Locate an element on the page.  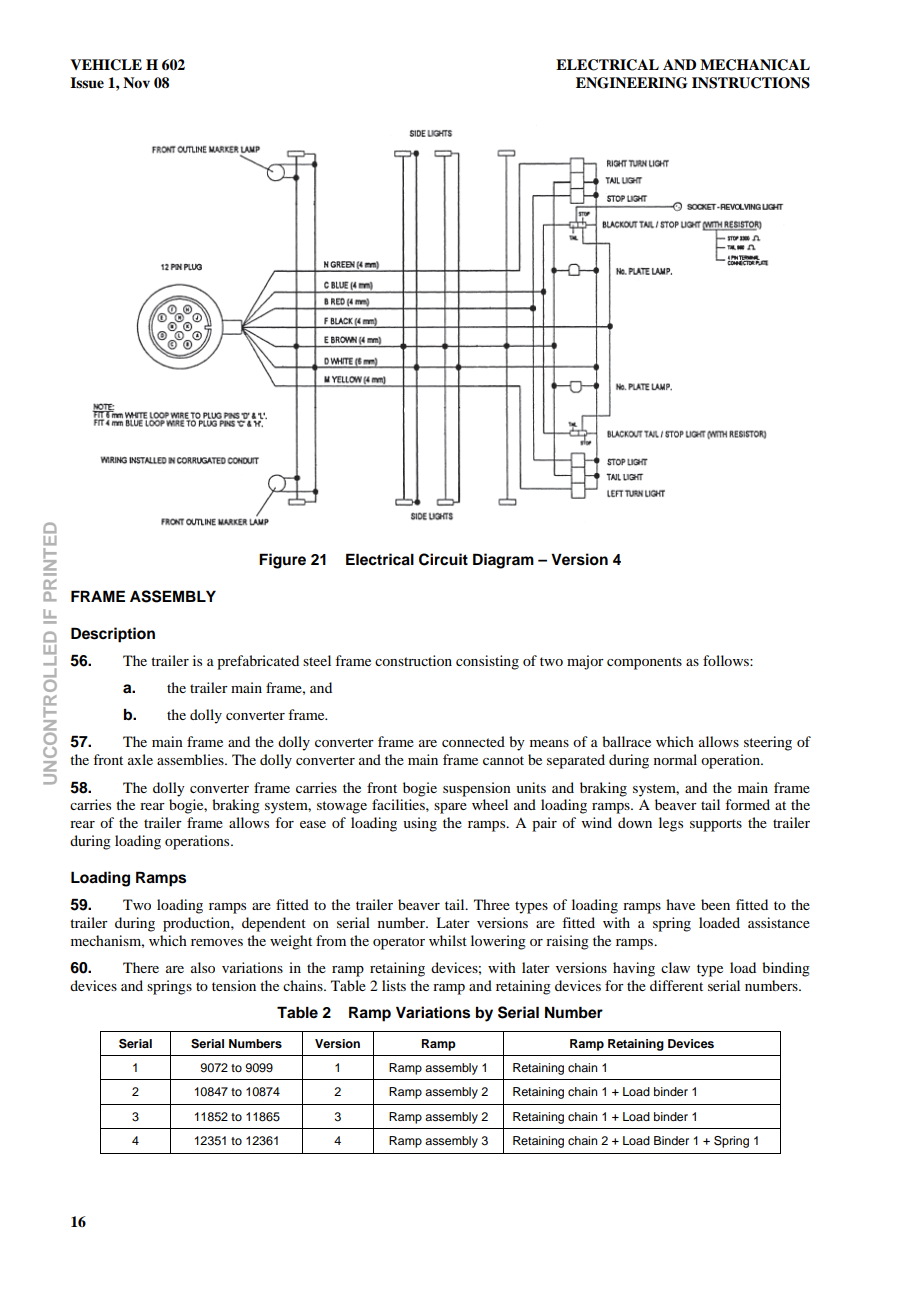
Description is located at coordinates (113, 635).
